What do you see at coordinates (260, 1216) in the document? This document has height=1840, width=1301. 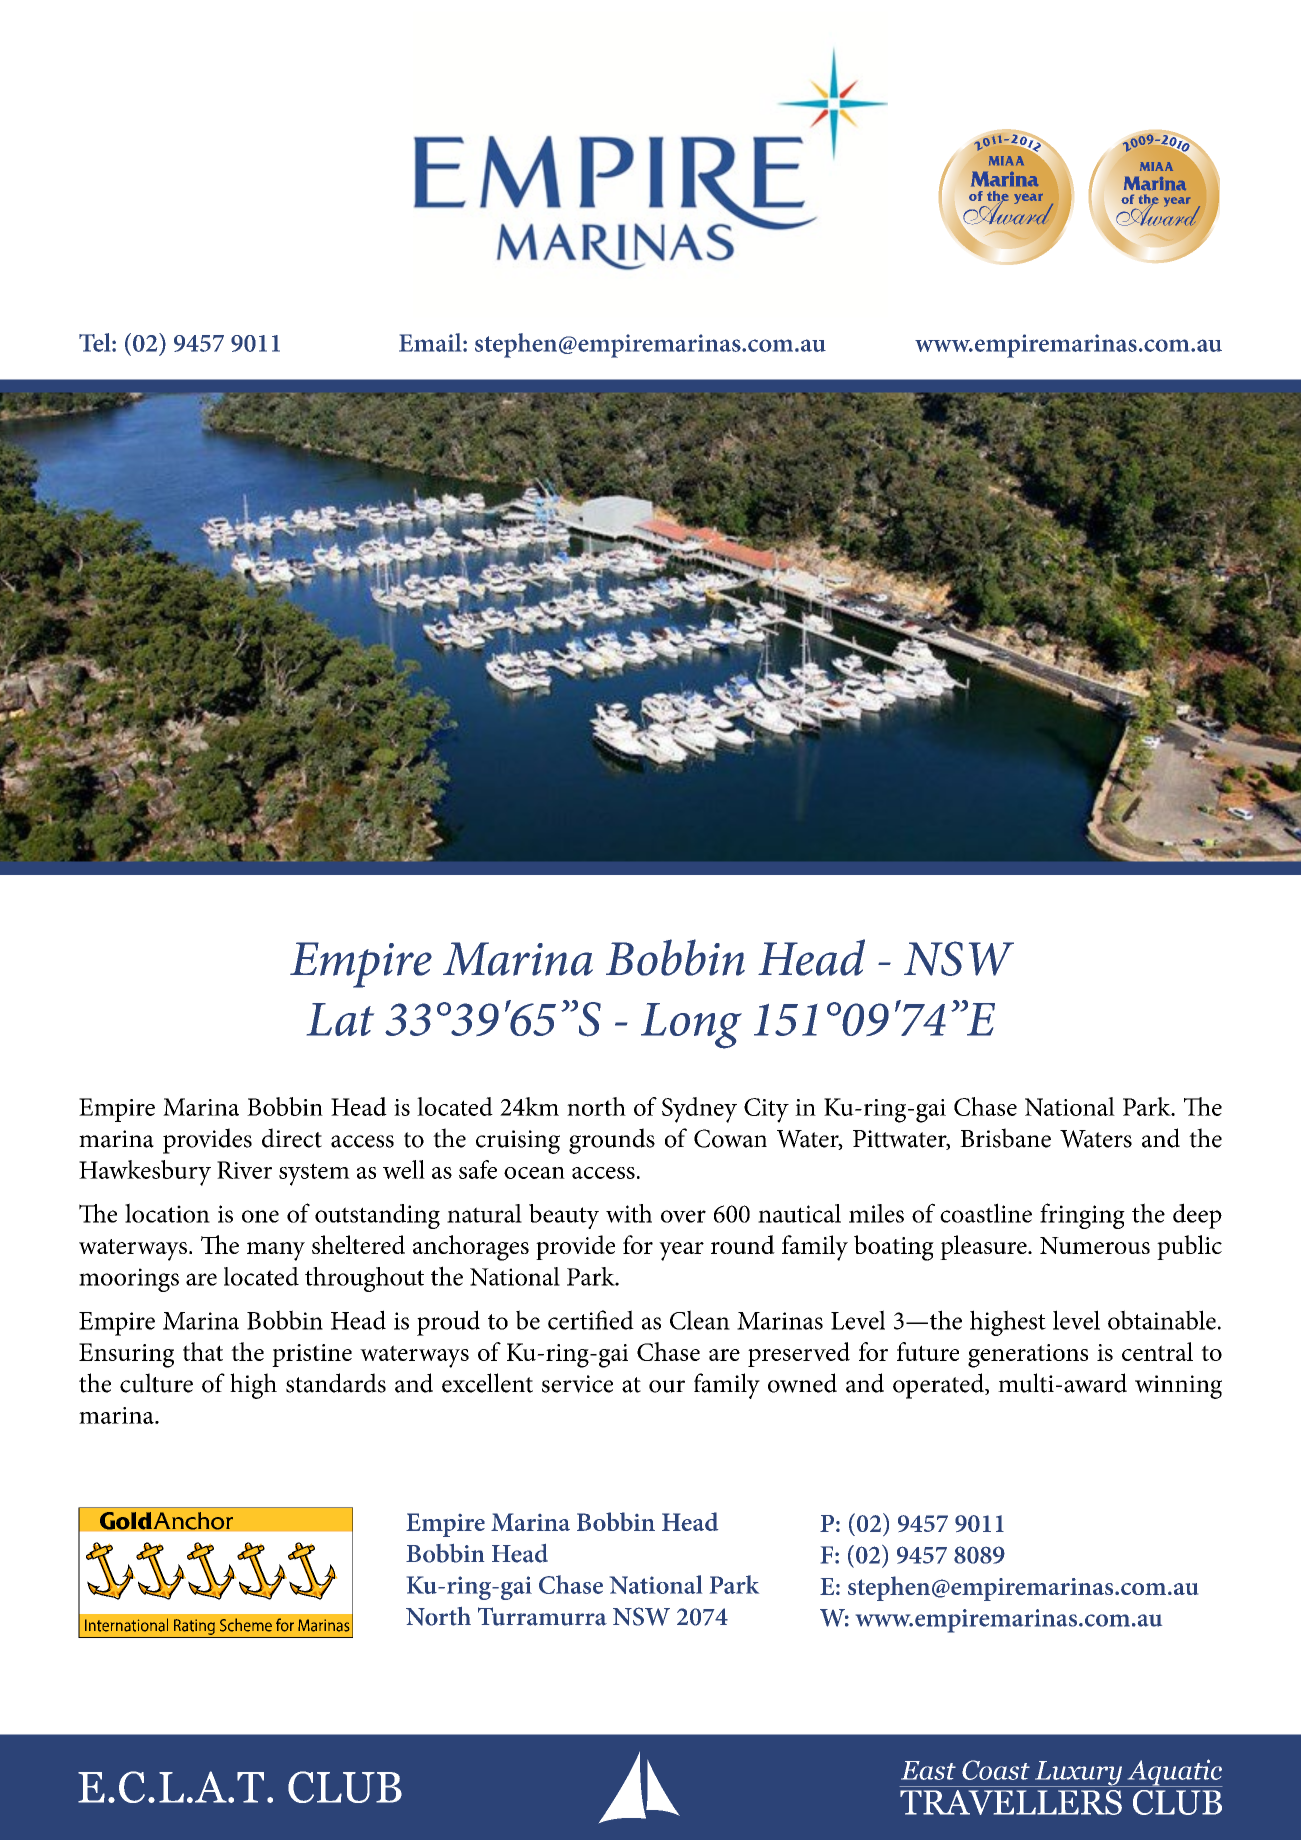 I see `one` at bounding box center [260, 1216].
